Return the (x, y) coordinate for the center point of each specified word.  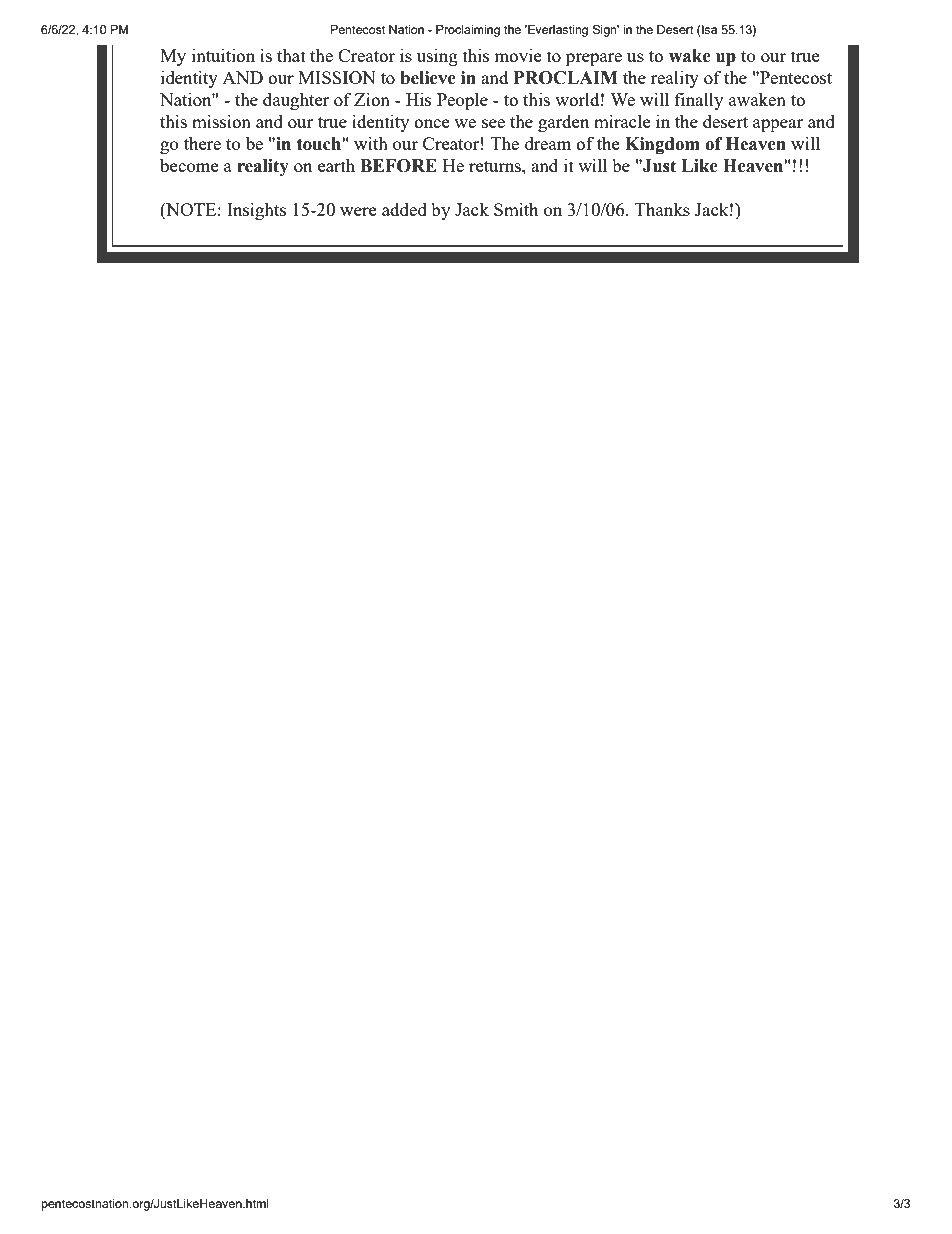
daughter (296, 101)
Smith (516, 209)
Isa (709, 29)
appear (778, 125)
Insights (256, 211)
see (493, 123)
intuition (223, 55)
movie (517, 55)
